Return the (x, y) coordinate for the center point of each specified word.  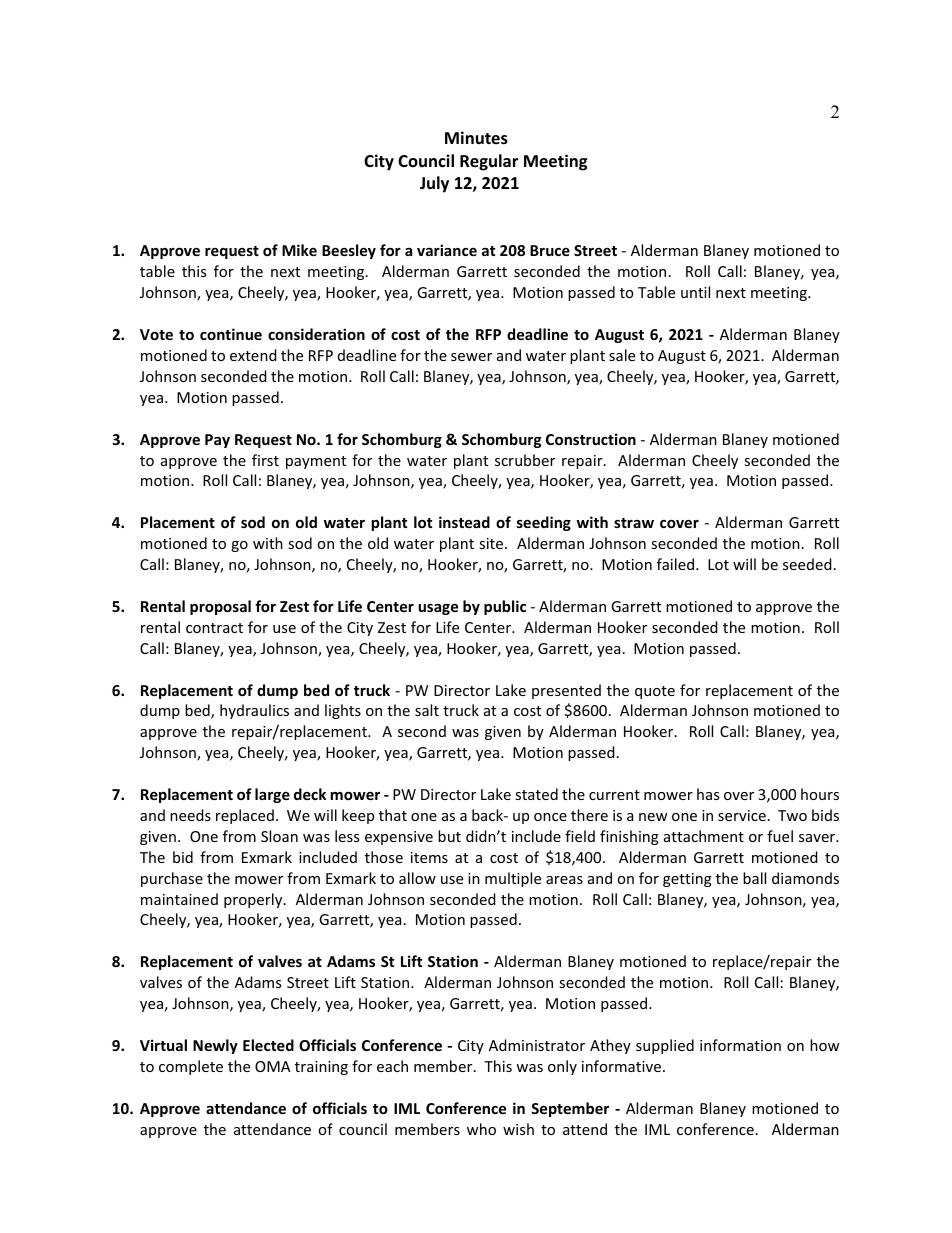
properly (254, 900)
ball (754, 878)
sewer (471, 357)
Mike (299, 250)
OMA (273, 1066)
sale (622, 355)
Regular (489, 162)
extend (253, 355)
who (481, 1129)
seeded (807, 564)
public (505, 607)
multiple (513, 879)
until (695, 292)
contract (214, 628)
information (740, 1045)
